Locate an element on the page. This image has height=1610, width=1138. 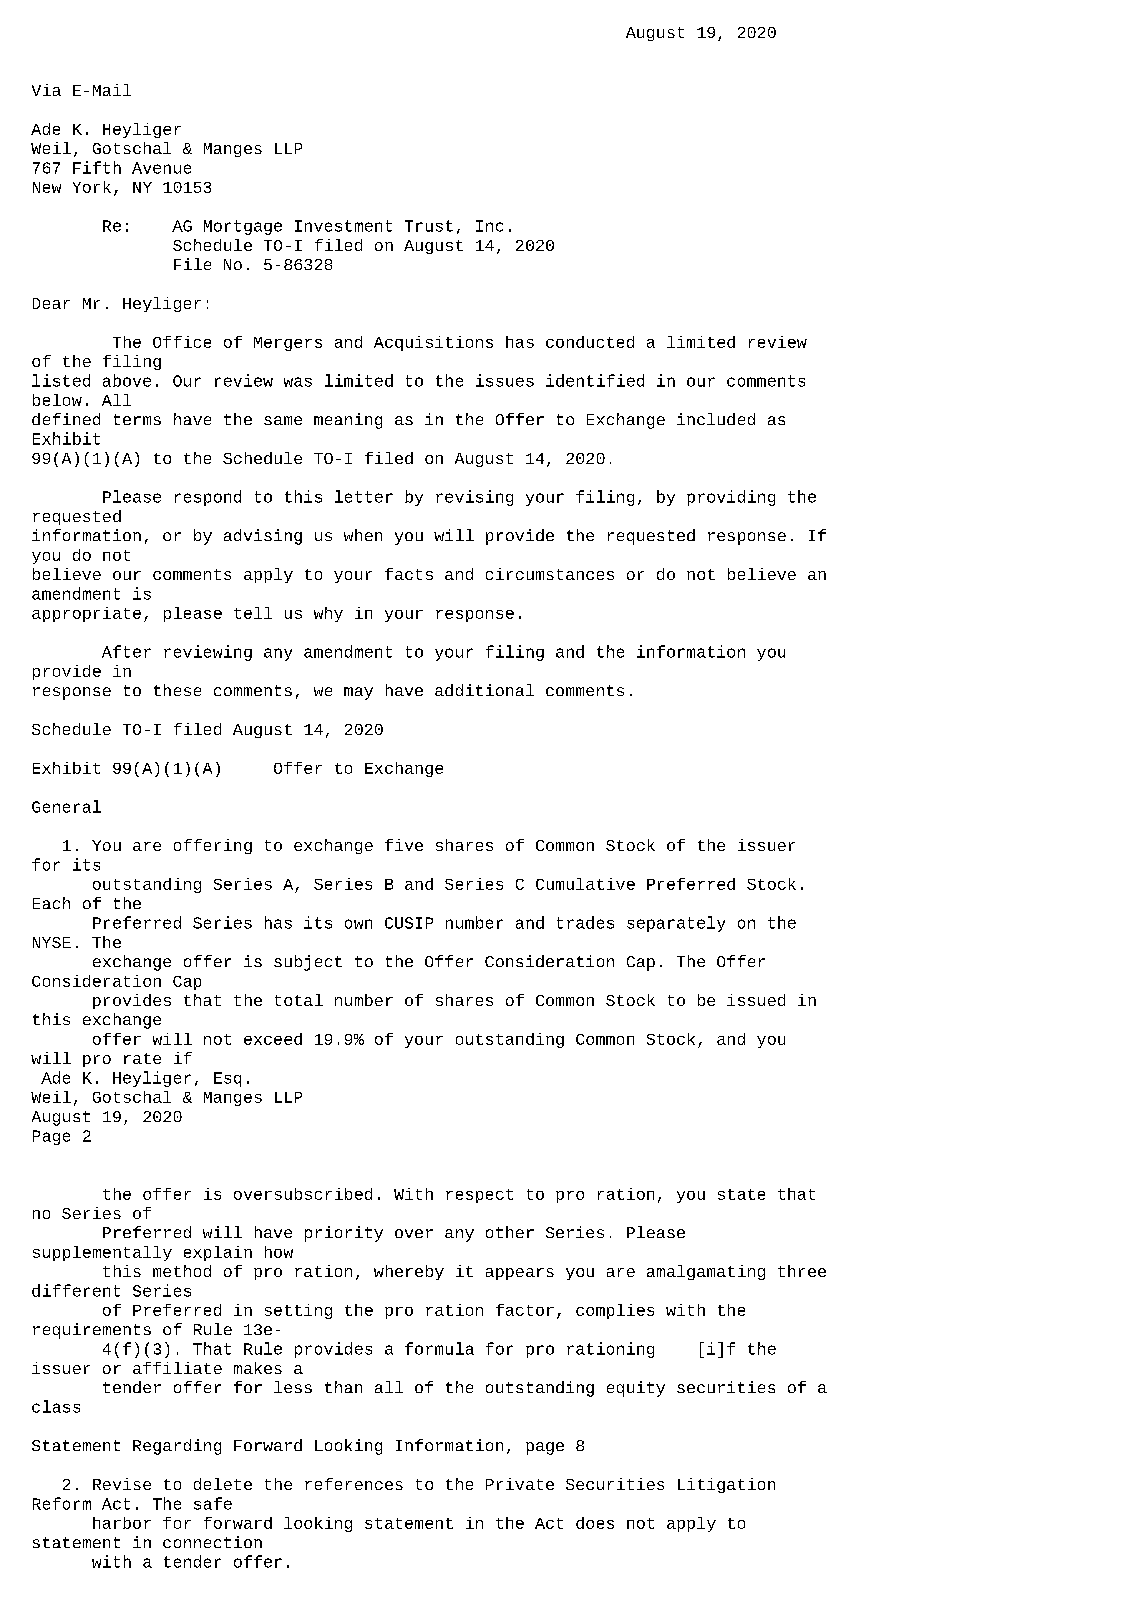
Cumulative is located at coordinates (585, 884).
